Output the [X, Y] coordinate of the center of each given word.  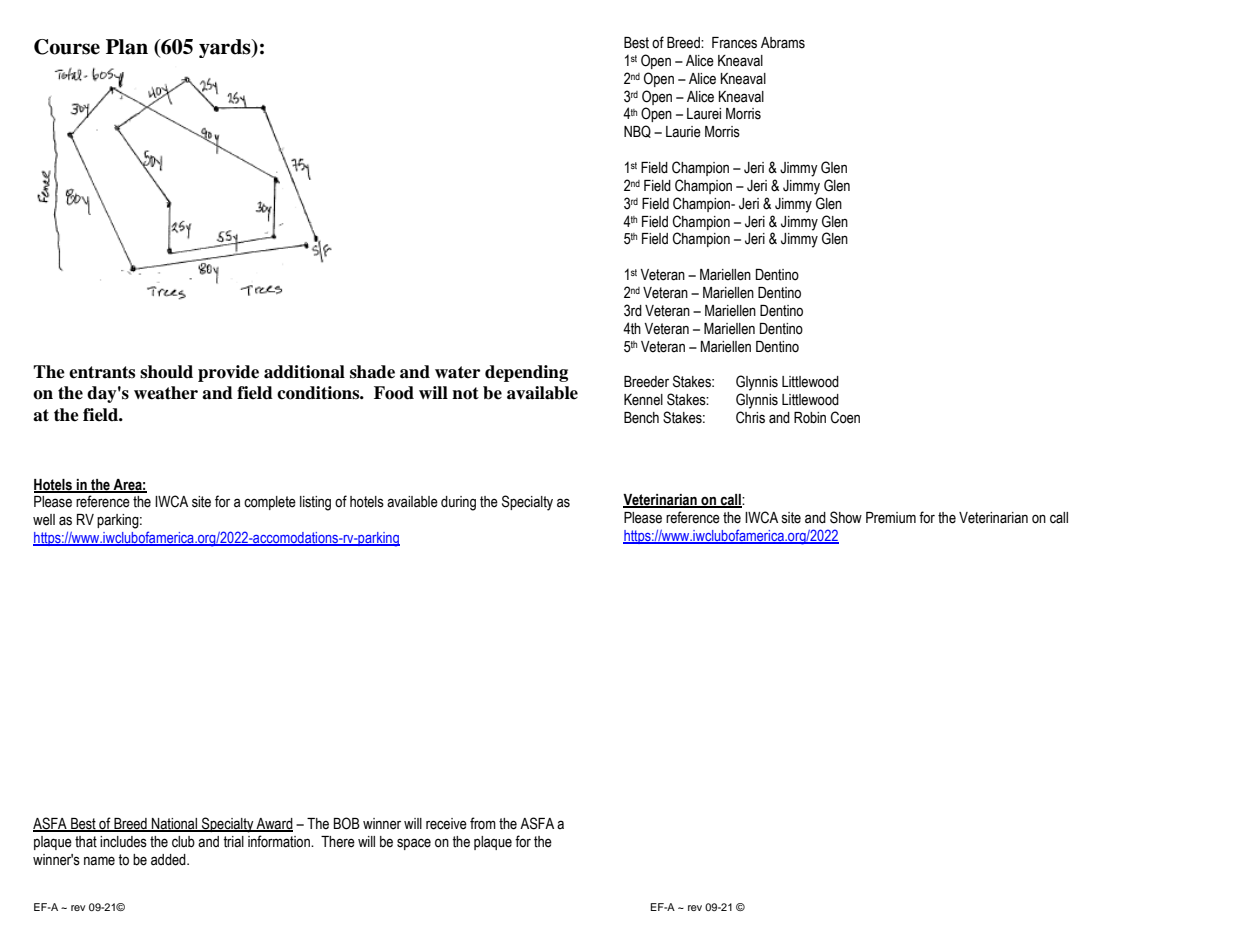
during [458, 503]
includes [123, 842]
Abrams [783, 43]
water [457, 372]
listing [315, 503]
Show [846, 517]
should [166, 372]
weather [166, 393]
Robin [810, 418]
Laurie [683, 132]
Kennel [643, 400]
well [44, 520]
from [483, 823]
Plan [127, 47]
